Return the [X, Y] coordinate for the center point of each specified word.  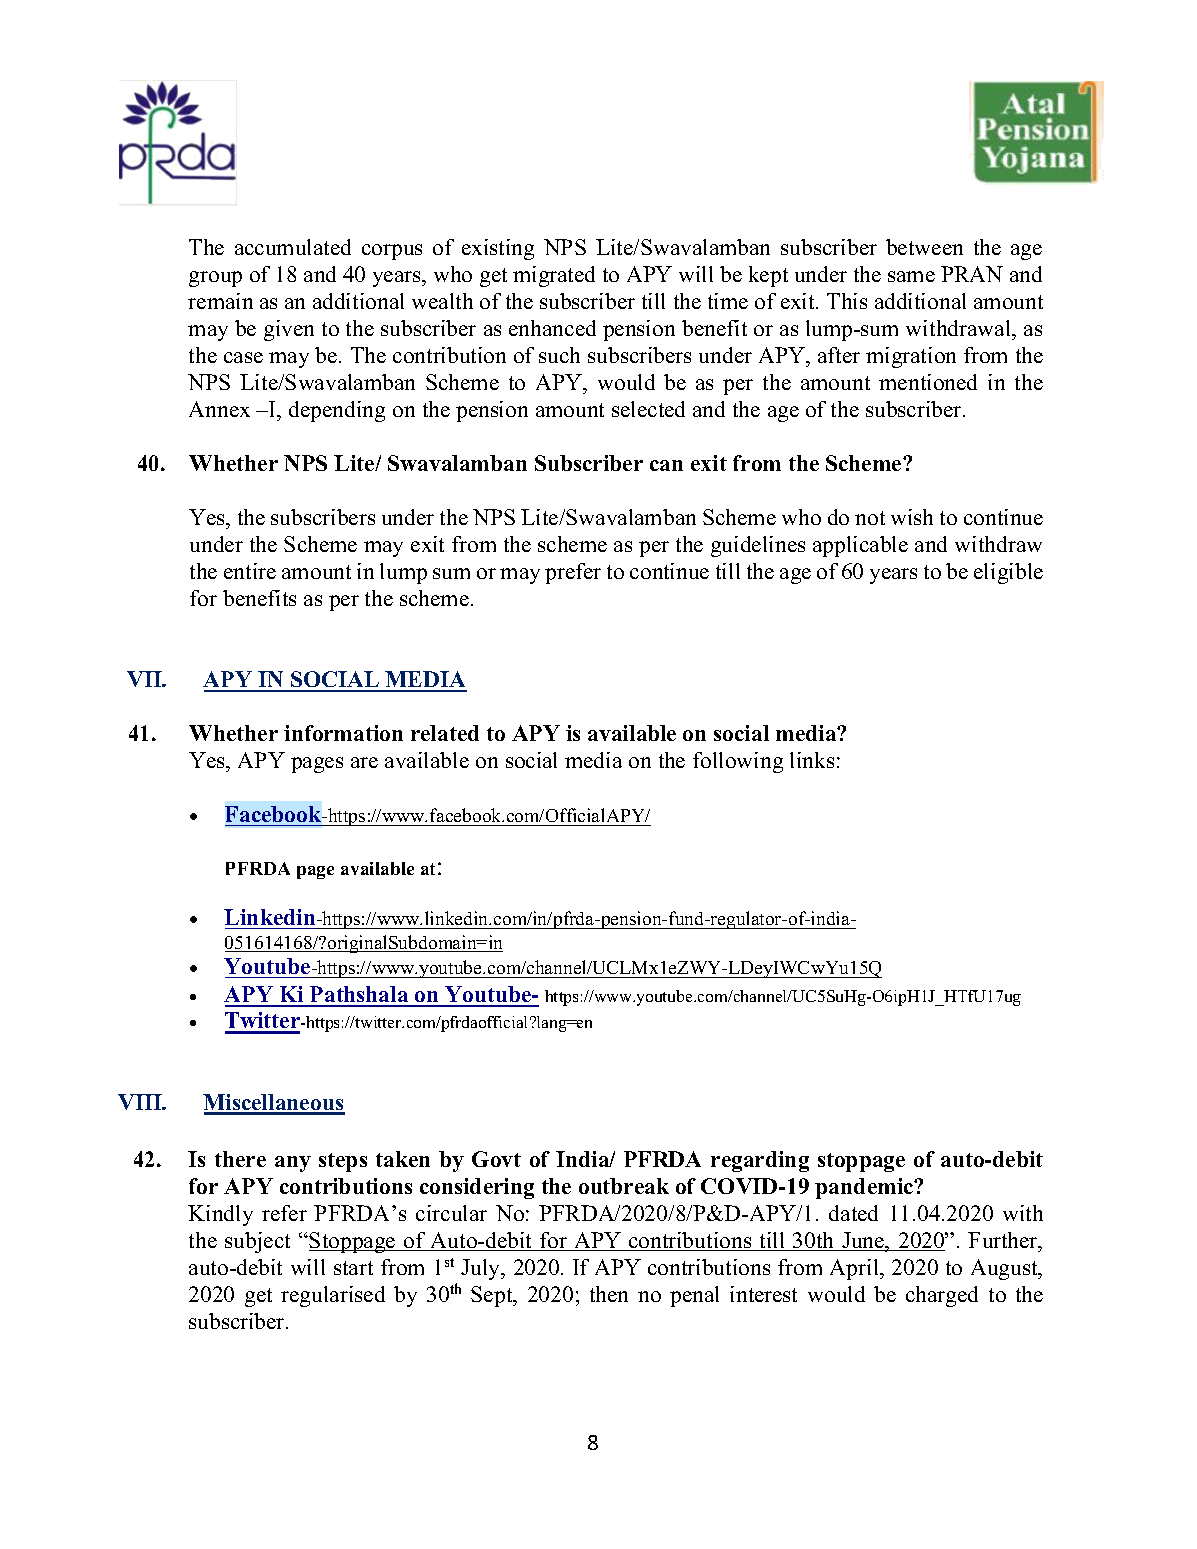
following [738, 762]
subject [257, 1242]
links [812, 760]
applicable [860, 546]
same [911, 276]
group [215, 279]
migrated [554, 276]
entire [250, 571]
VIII [141, 1102]
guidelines [758, 546]
